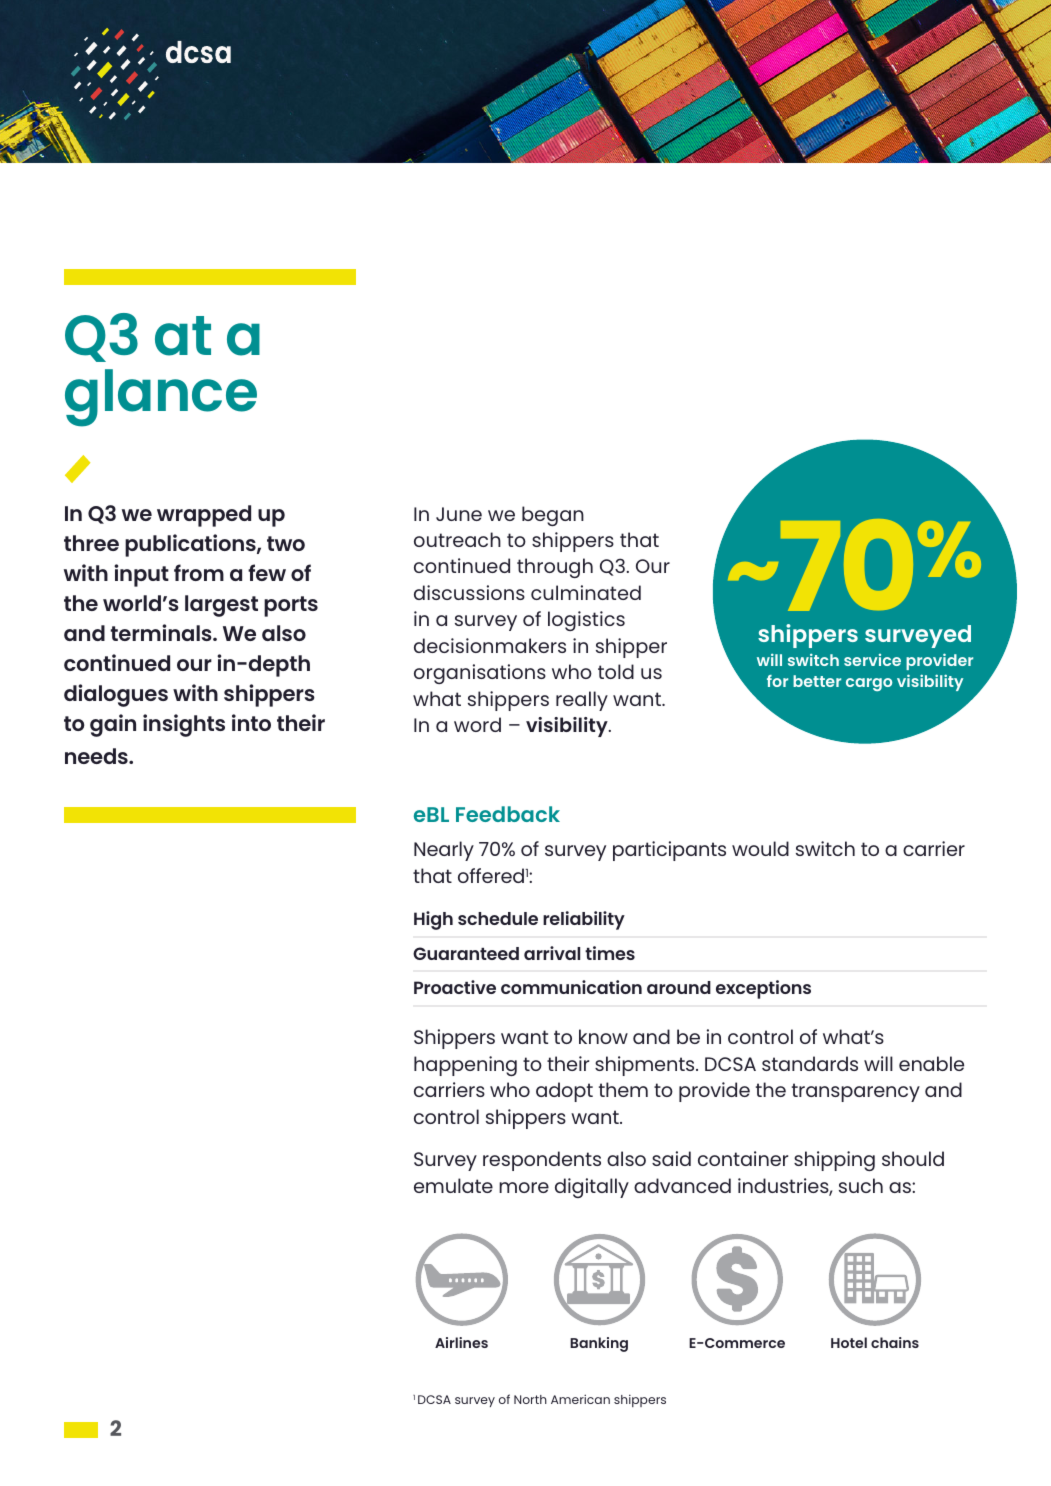  Describe the element at coordinates (453, 1185) in the screenshot. I see `emulate` at that location.
